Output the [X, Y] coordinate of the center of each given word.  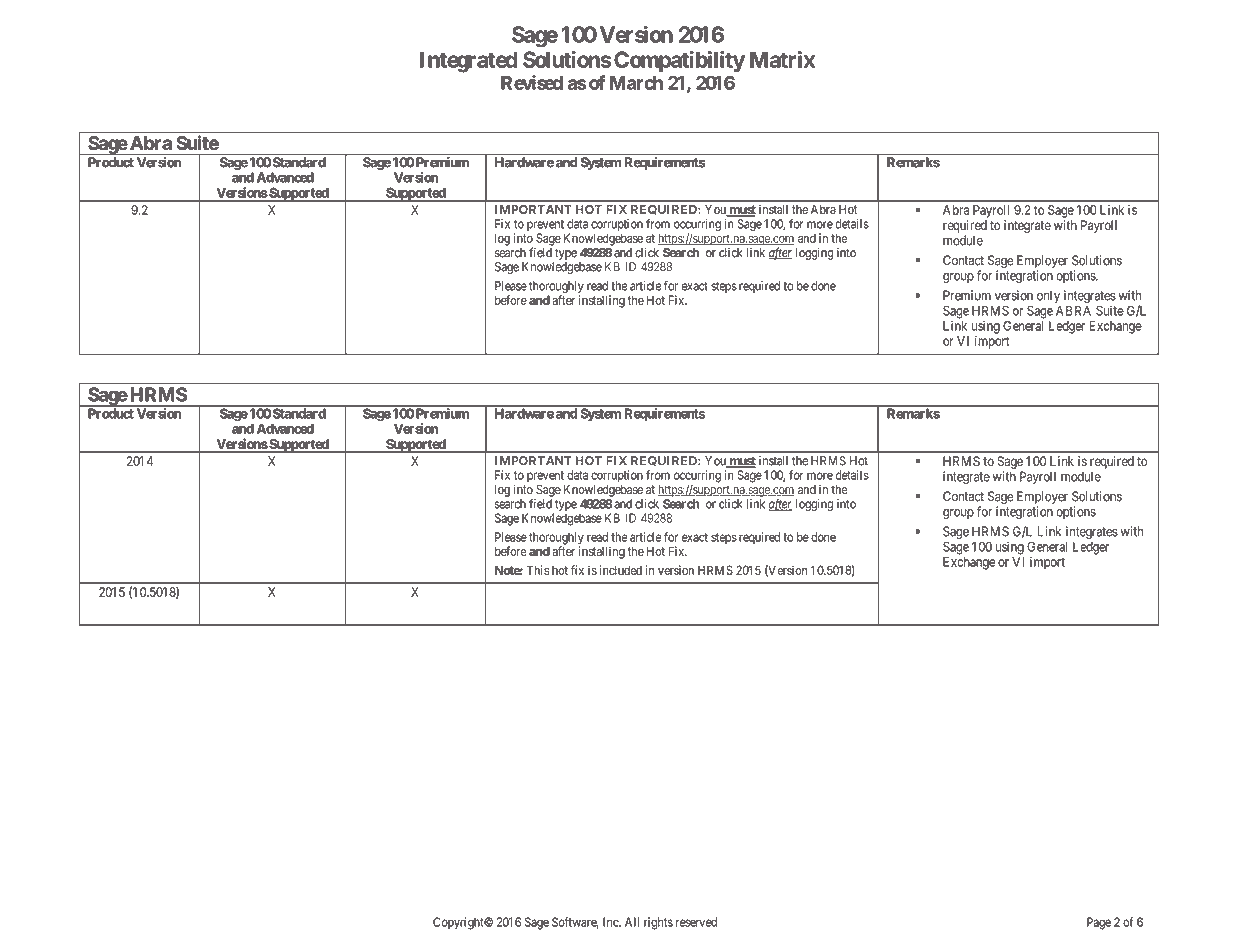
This [538, 570]
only [1048, 296]
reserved [696, 922]
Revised [532, 82]
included [621, 570]
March [636, 83]
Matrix [782, 59]
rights [658, 923]
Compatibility [679, 62]
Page [1099, 923]
